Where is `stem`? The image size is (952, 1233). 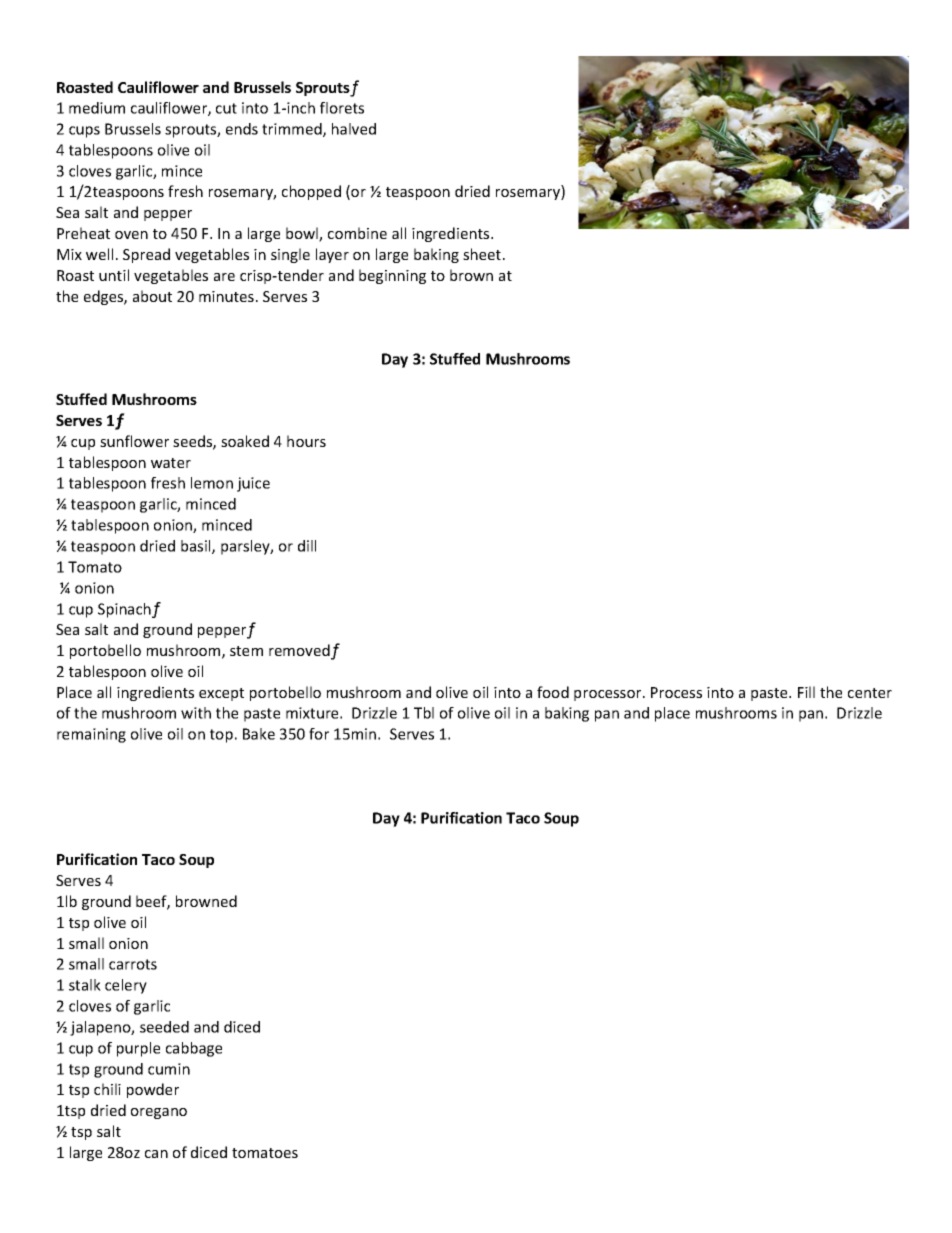 stem is located at coordinates (246, 651).
